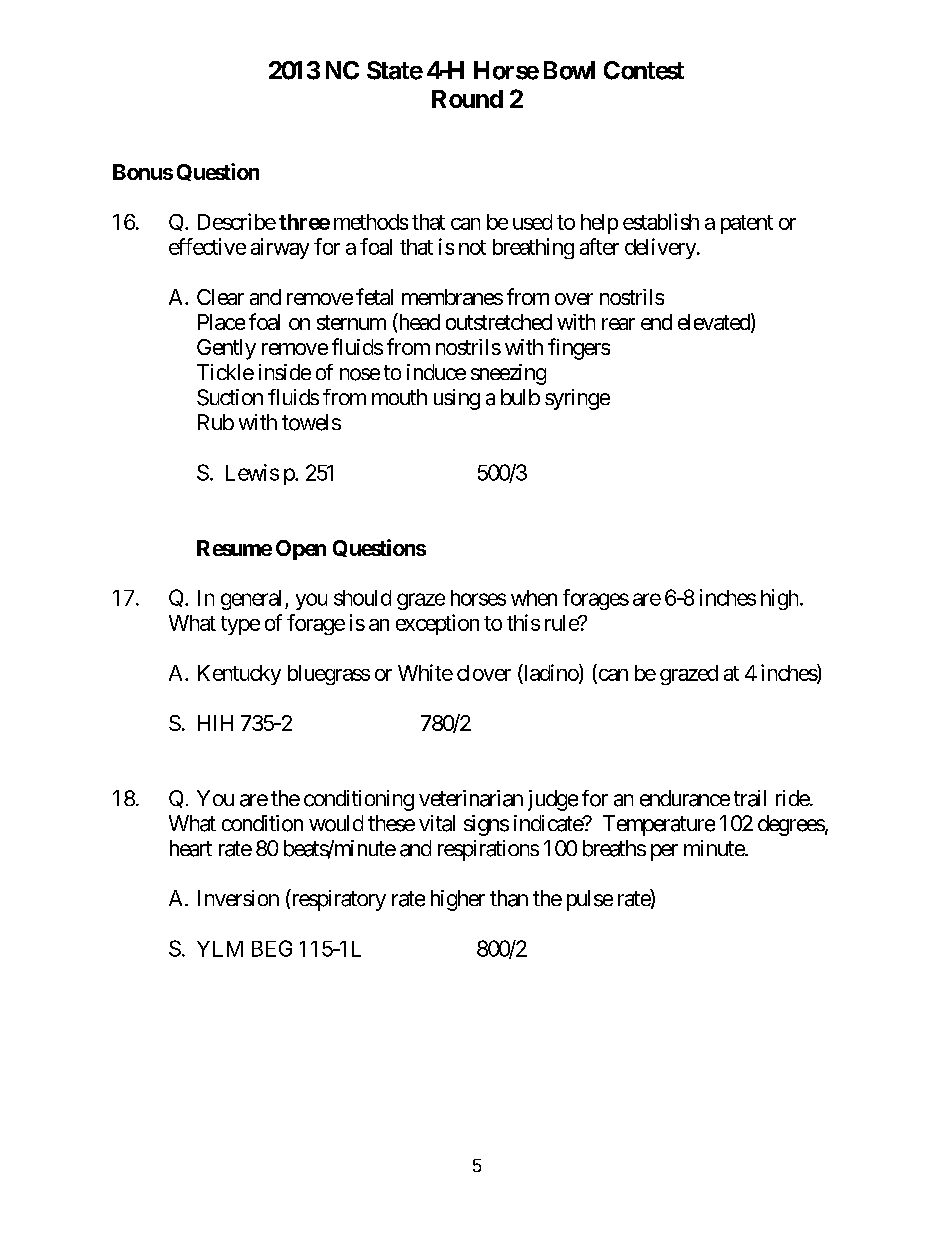 The width and height of the document is (952, 1233). Describe the element at coordinates (457, 399) in the document. I see `using` at that location.
